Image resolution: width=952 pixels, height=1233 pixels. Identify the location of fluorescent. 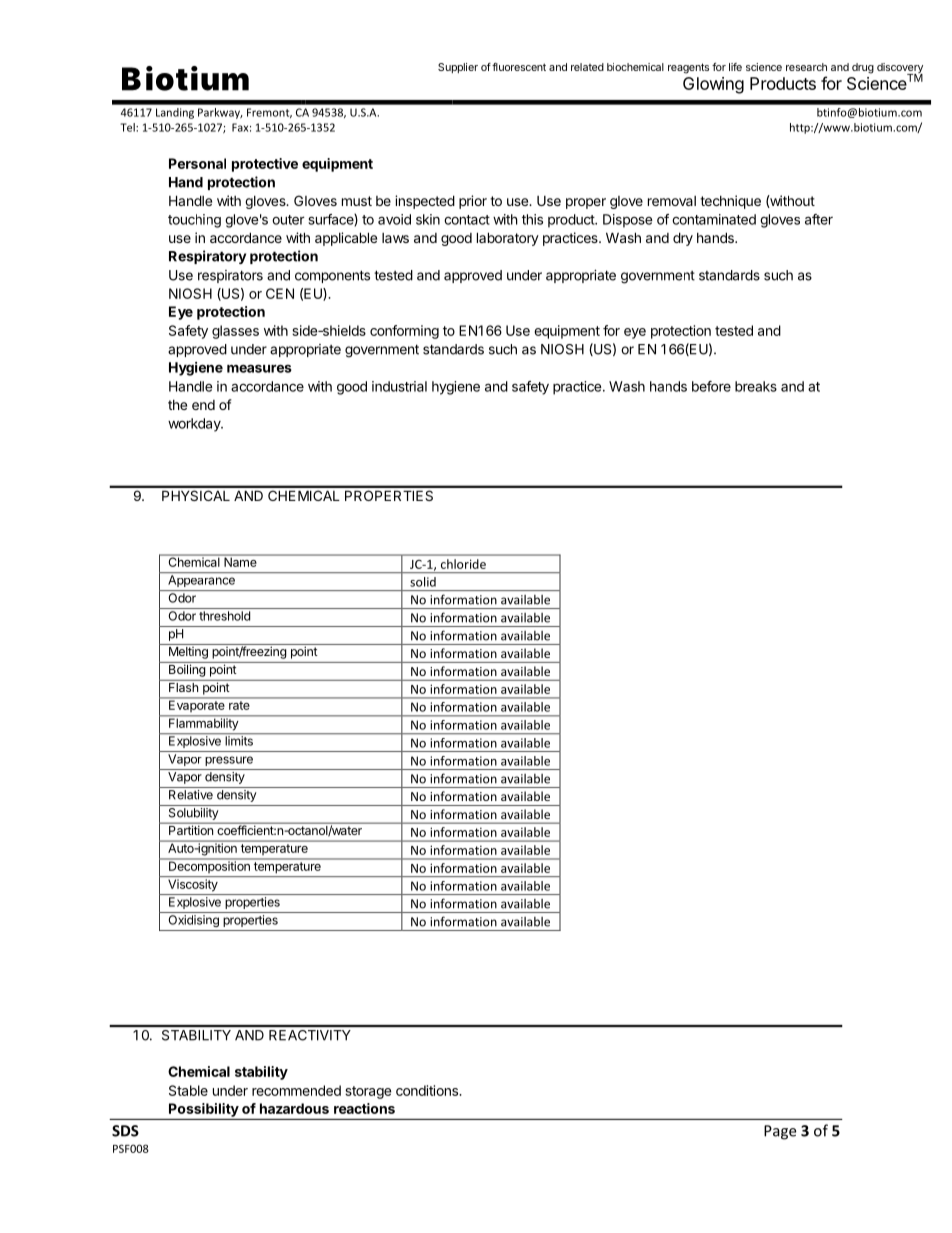
(519, 67).
